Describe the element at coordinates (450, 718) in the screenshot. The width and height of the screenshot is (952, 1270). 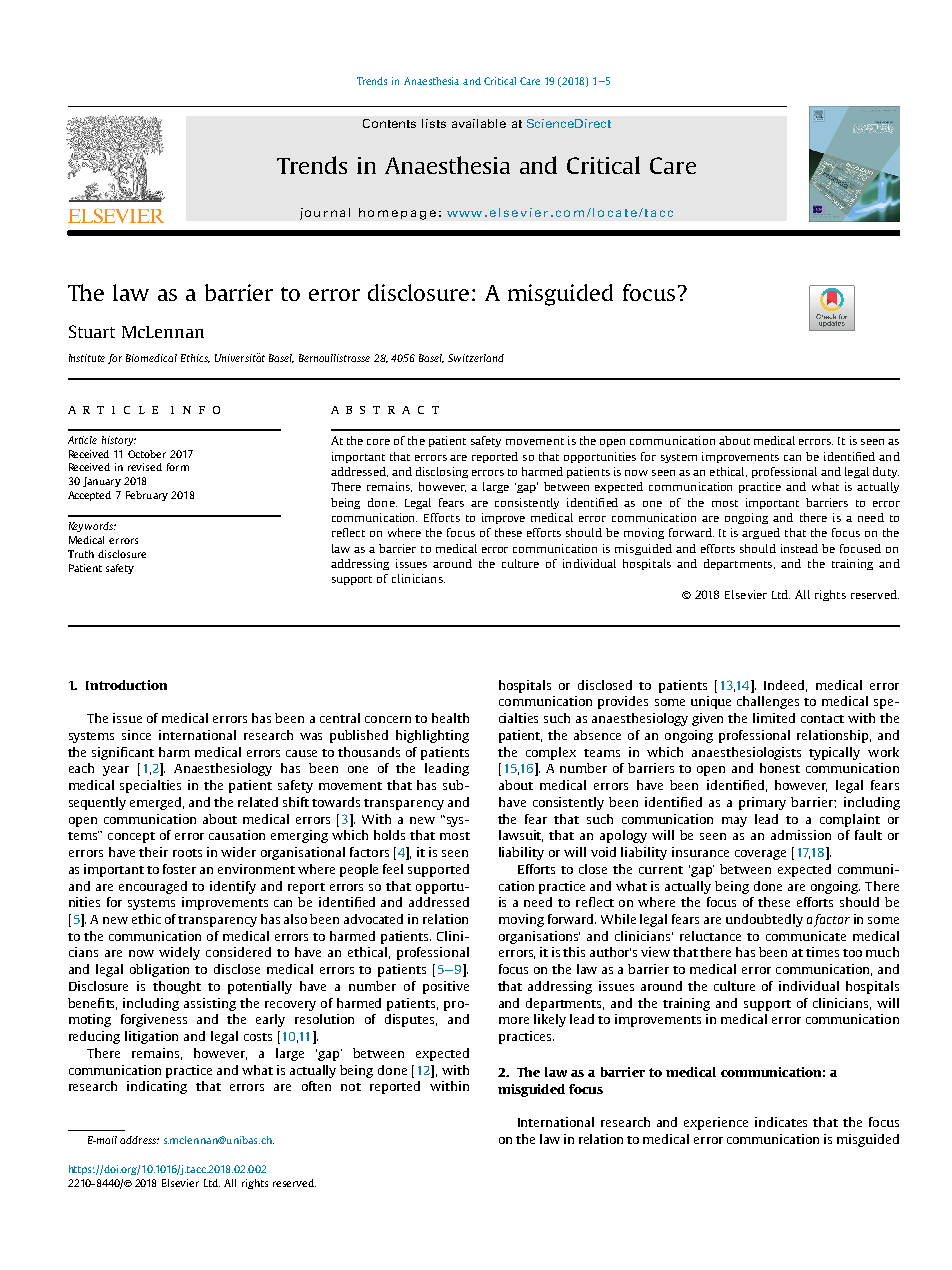
I see `health` at that location.
